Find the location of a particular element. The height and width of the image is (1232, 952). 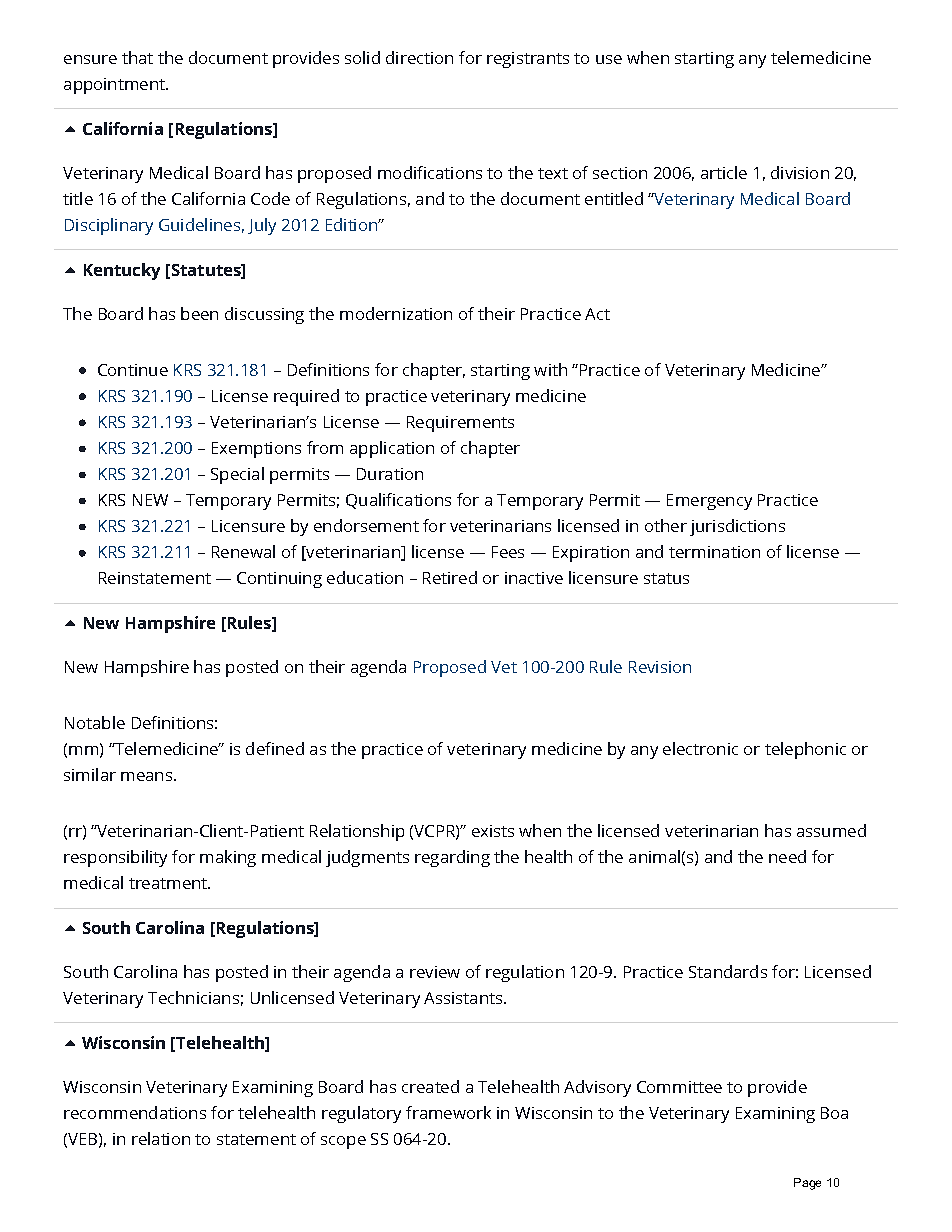

exists is located at coordinates (493, 831).
